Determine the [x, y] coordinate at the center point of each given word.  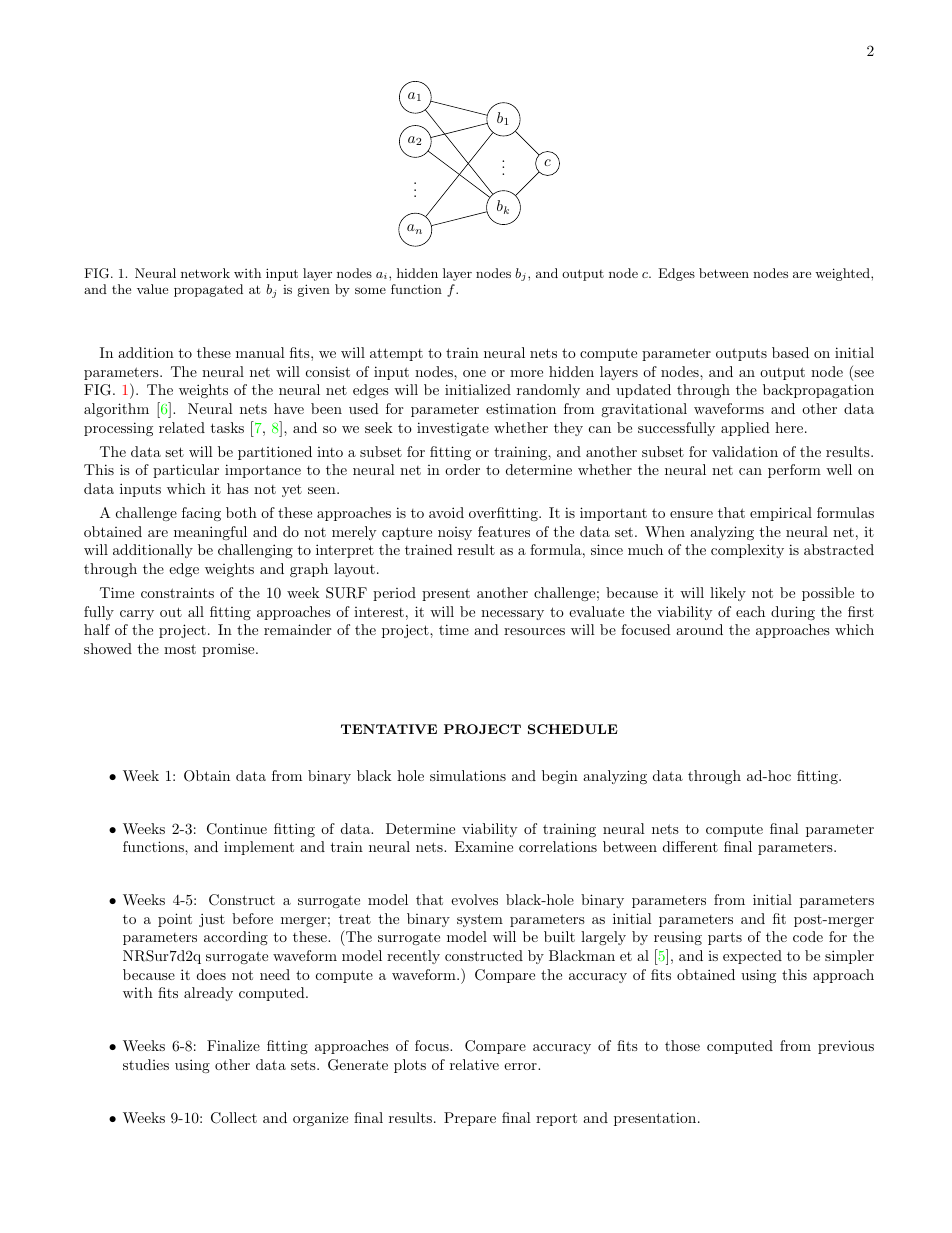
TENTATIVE [389, 729]
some [370, 290]
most [180, 649]
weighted [843, 274]
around [699, 629]
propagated [208, 290]
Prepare [470, 1119]
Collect [234, 1118]
